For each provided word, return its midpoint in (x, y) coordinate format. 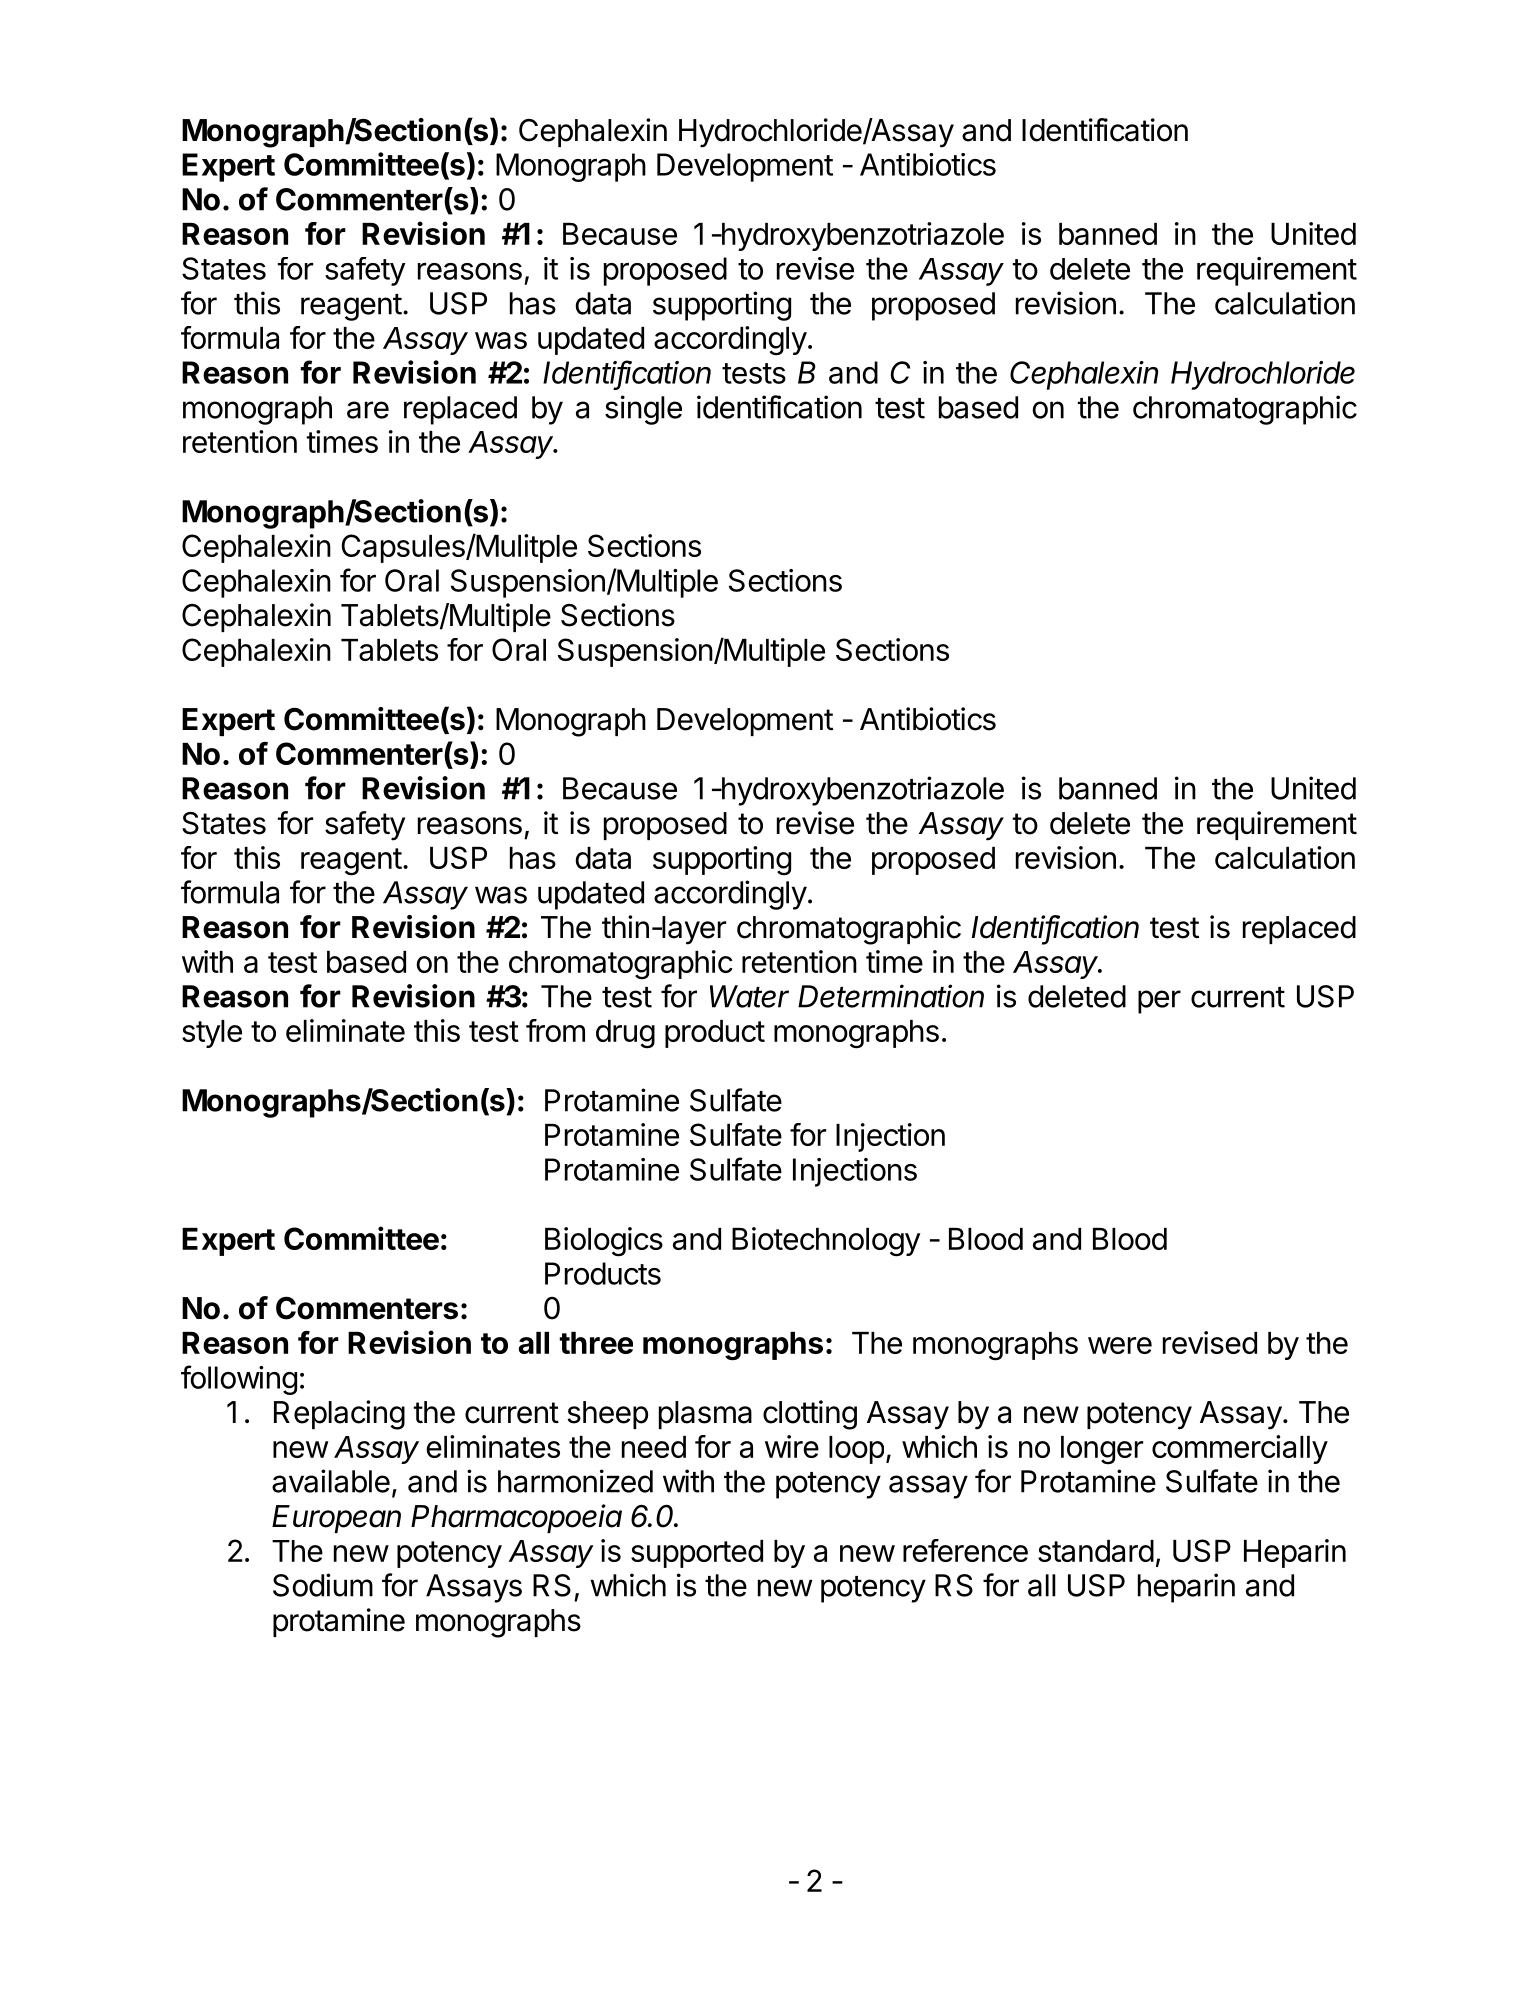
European (336, 1519)
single (643, 410)
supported (697, 1554)
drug (625, 1034)
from (555, 1030)
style (212, 1034)
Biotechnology (826, 1242)
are (368, 410)
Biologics (604, 1242)
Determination (891, 996)
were (1120, 1345)
